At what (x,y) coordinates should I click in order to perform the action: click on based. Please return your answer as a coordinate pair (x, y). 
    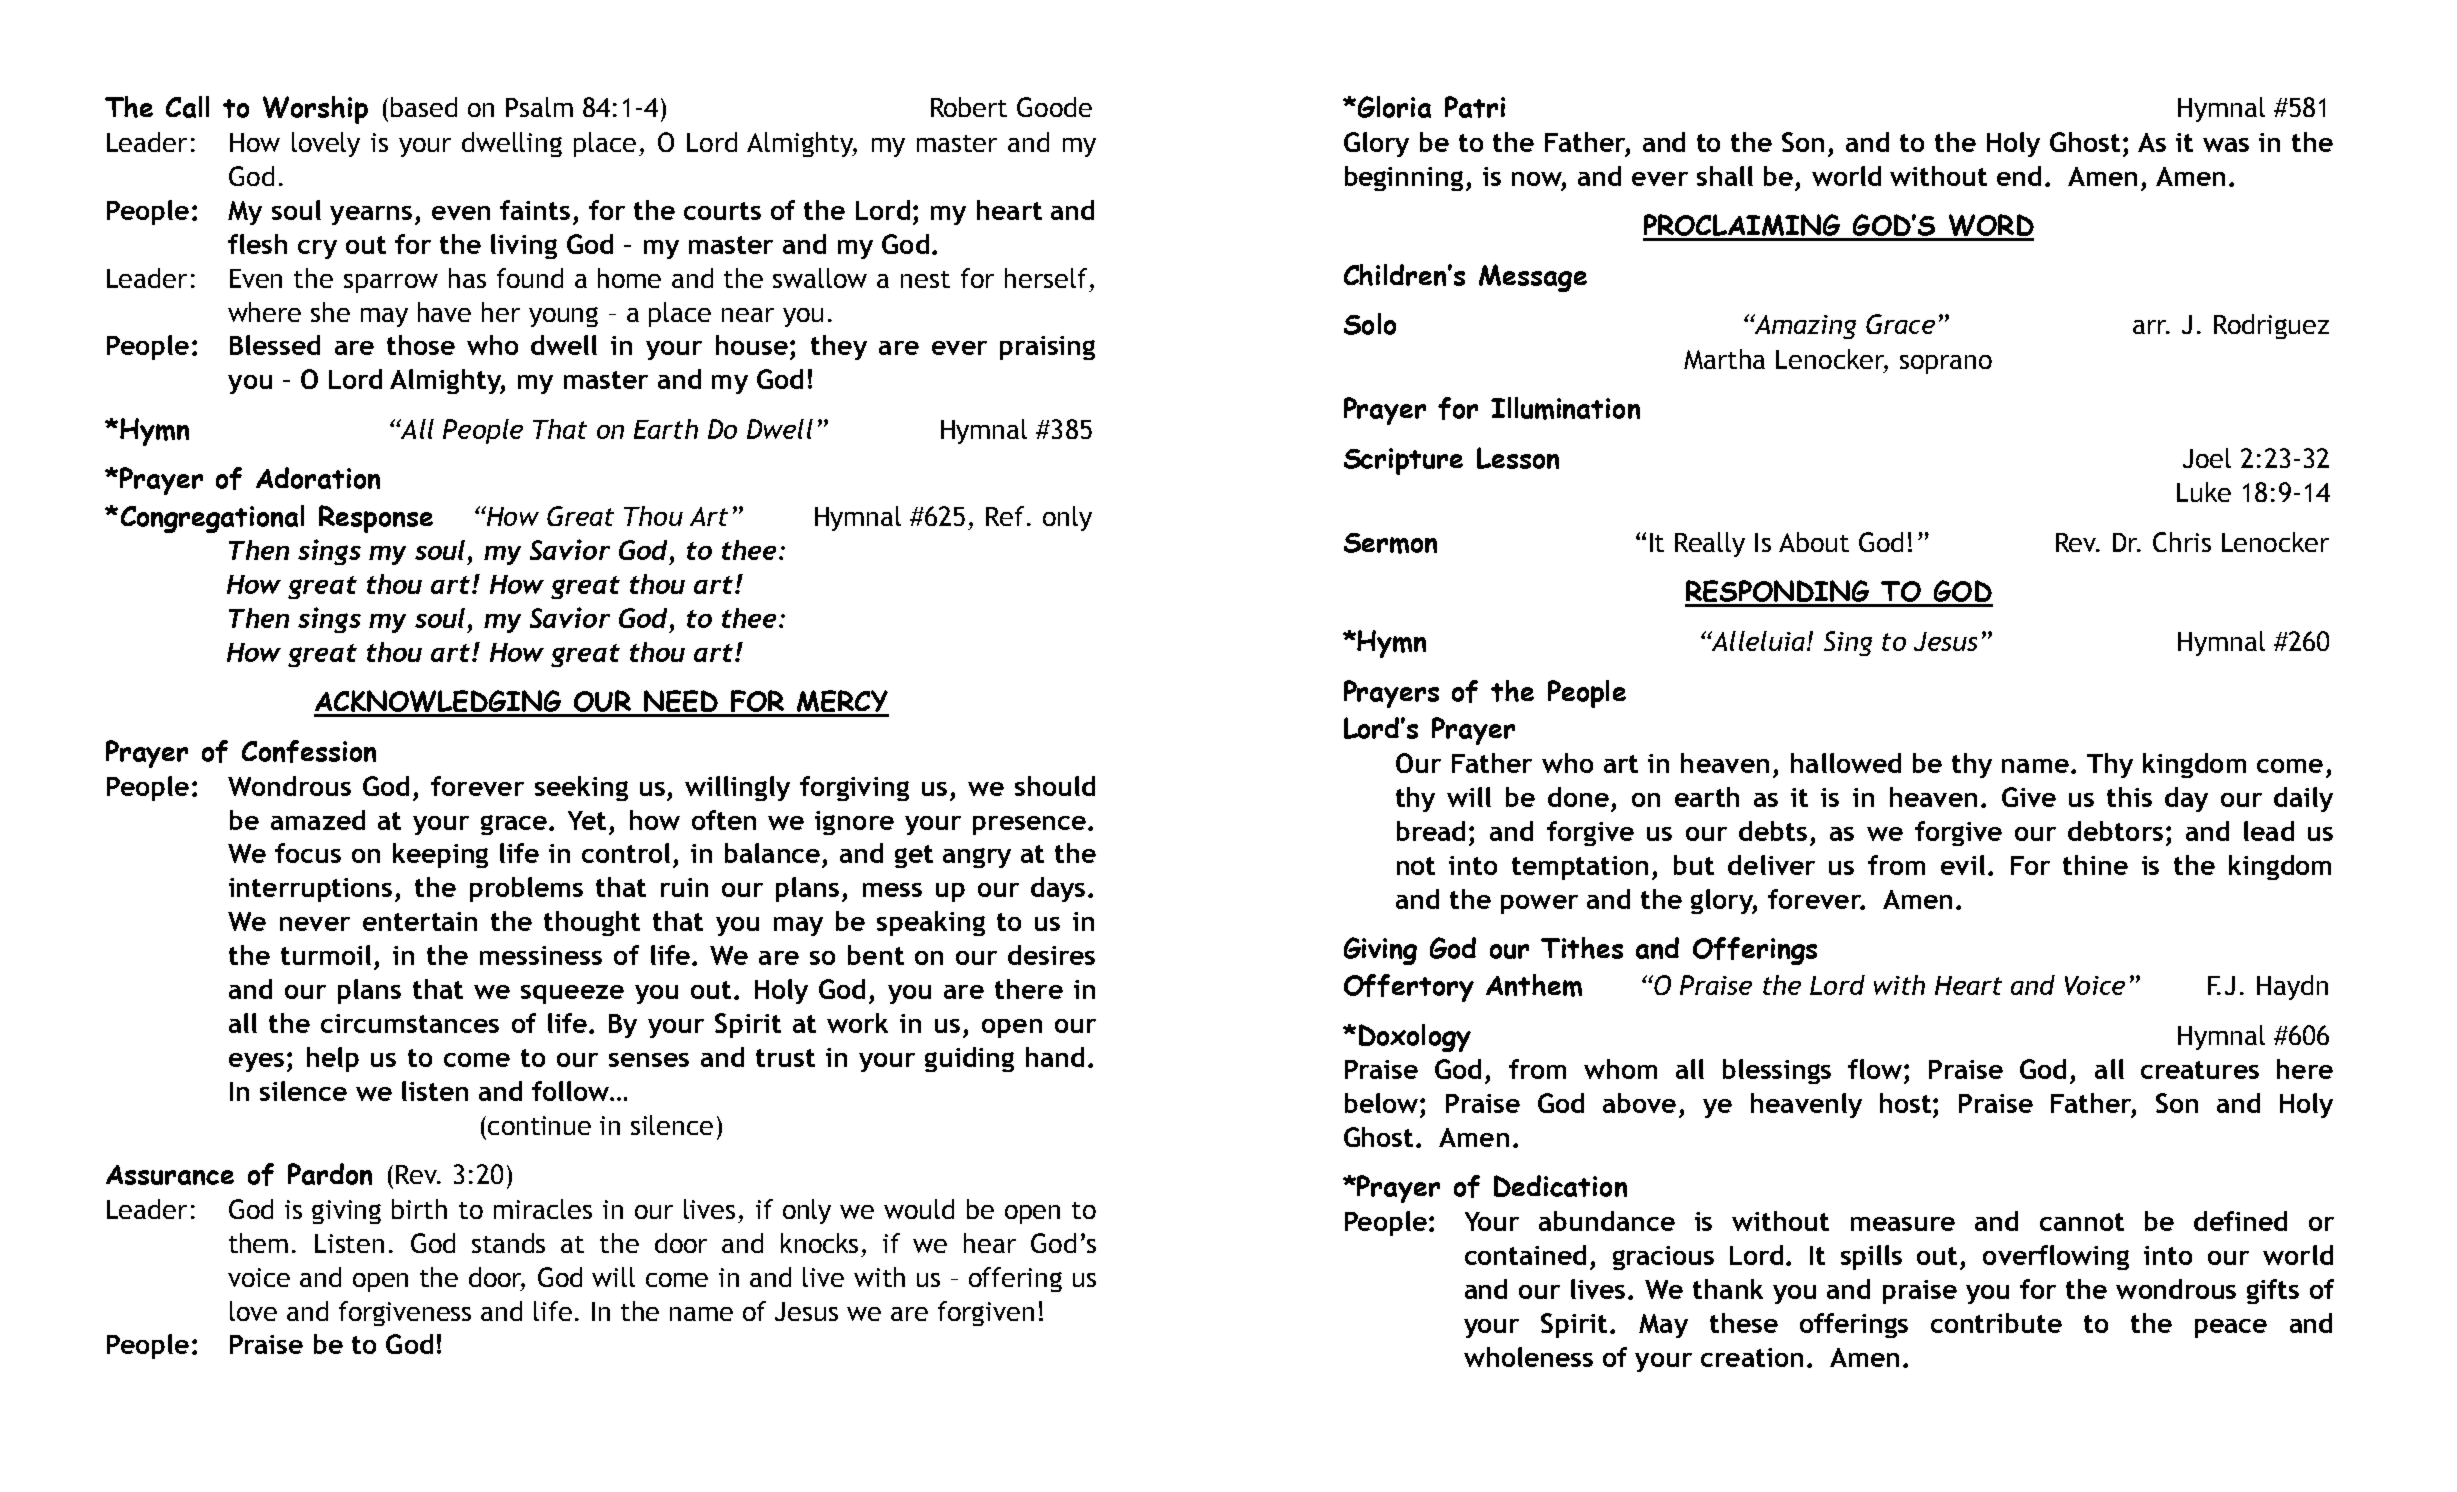
    Looking at the image, I should click on (424, 107).
